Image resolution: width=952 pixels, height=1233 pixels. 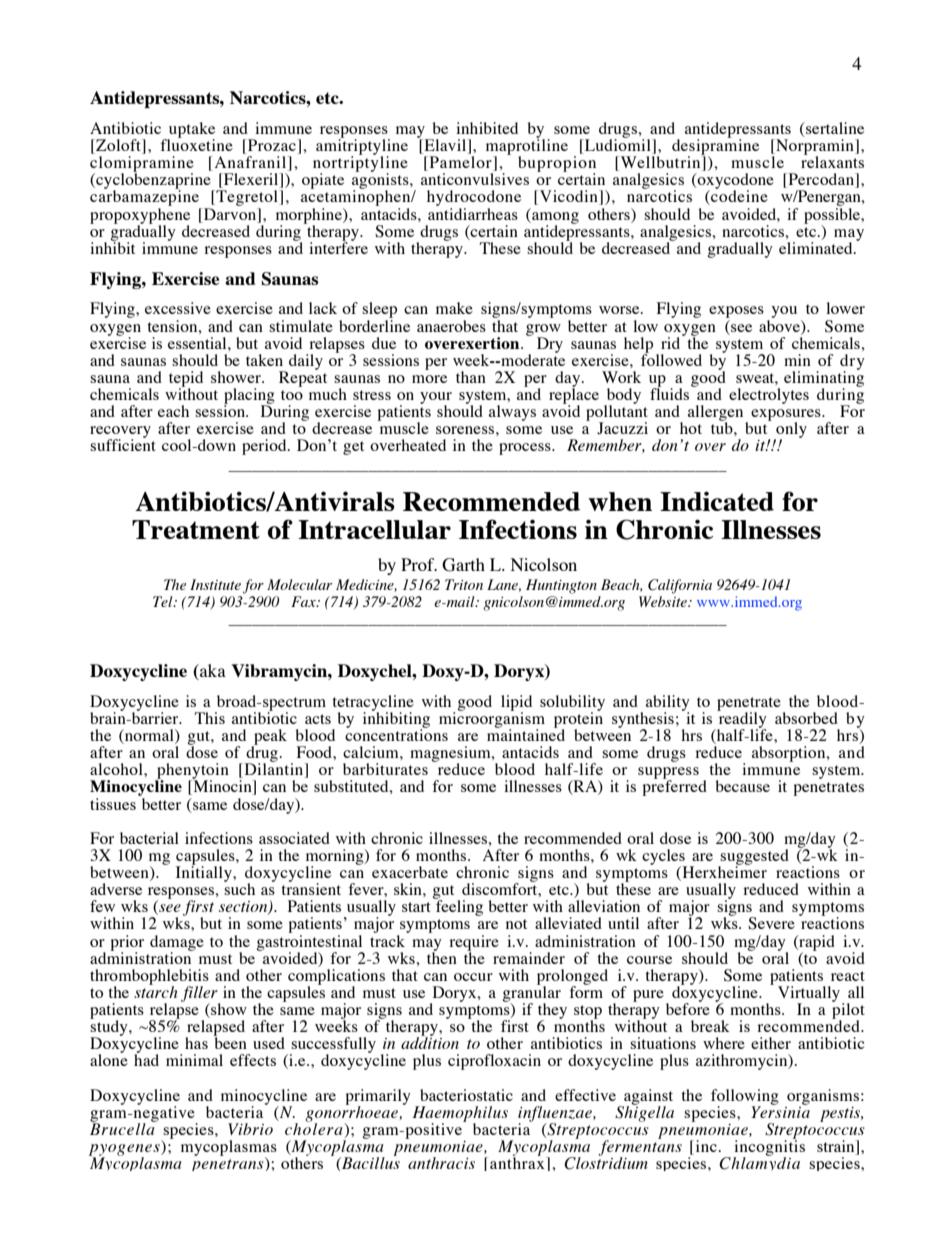 I want to click on Vibrio, so click(x=250, y=1129).
